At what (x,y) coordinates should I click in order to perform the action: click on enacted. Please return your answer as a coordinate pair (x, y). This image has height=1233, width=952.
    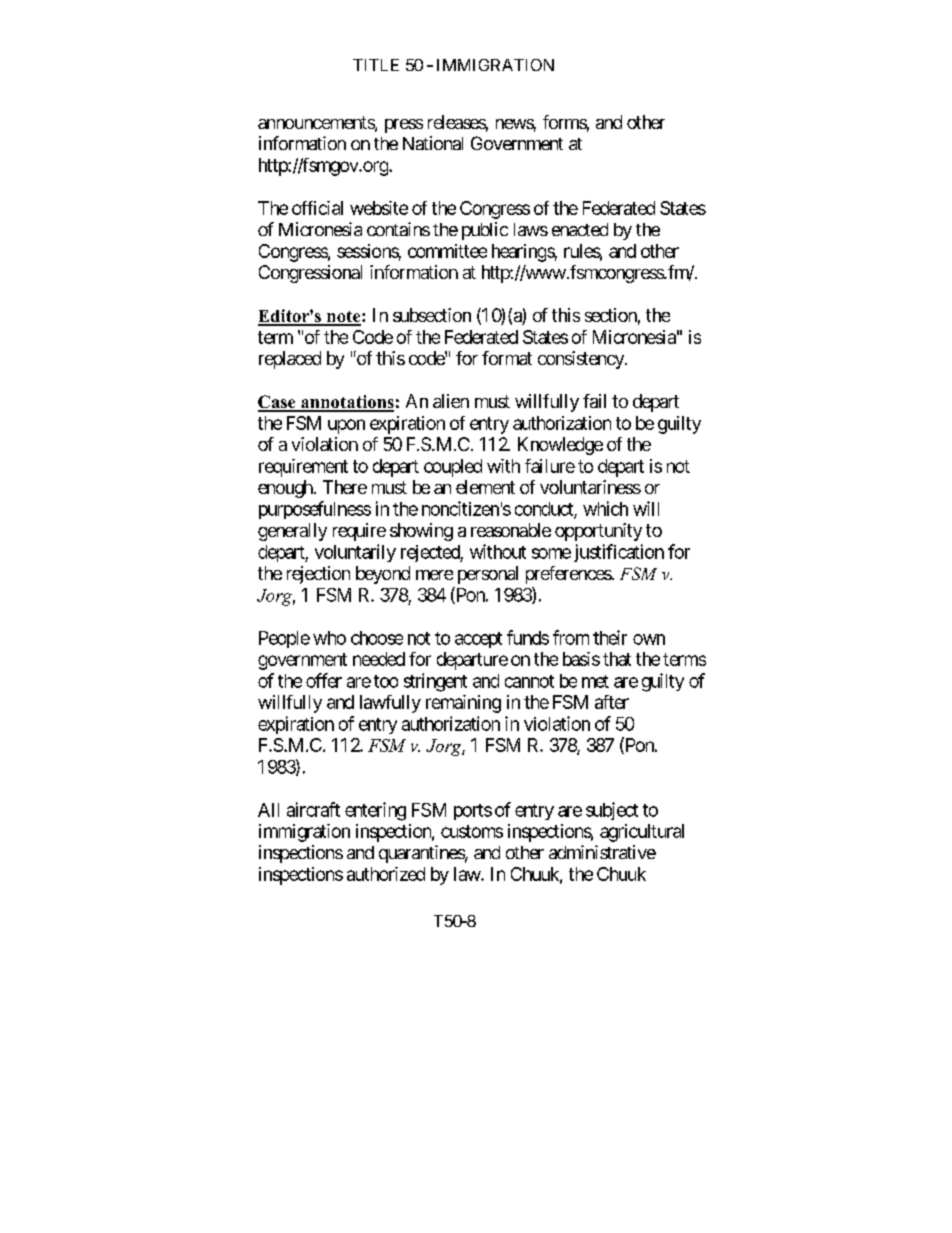
    Looking at the image, I should click on (580, 229).
